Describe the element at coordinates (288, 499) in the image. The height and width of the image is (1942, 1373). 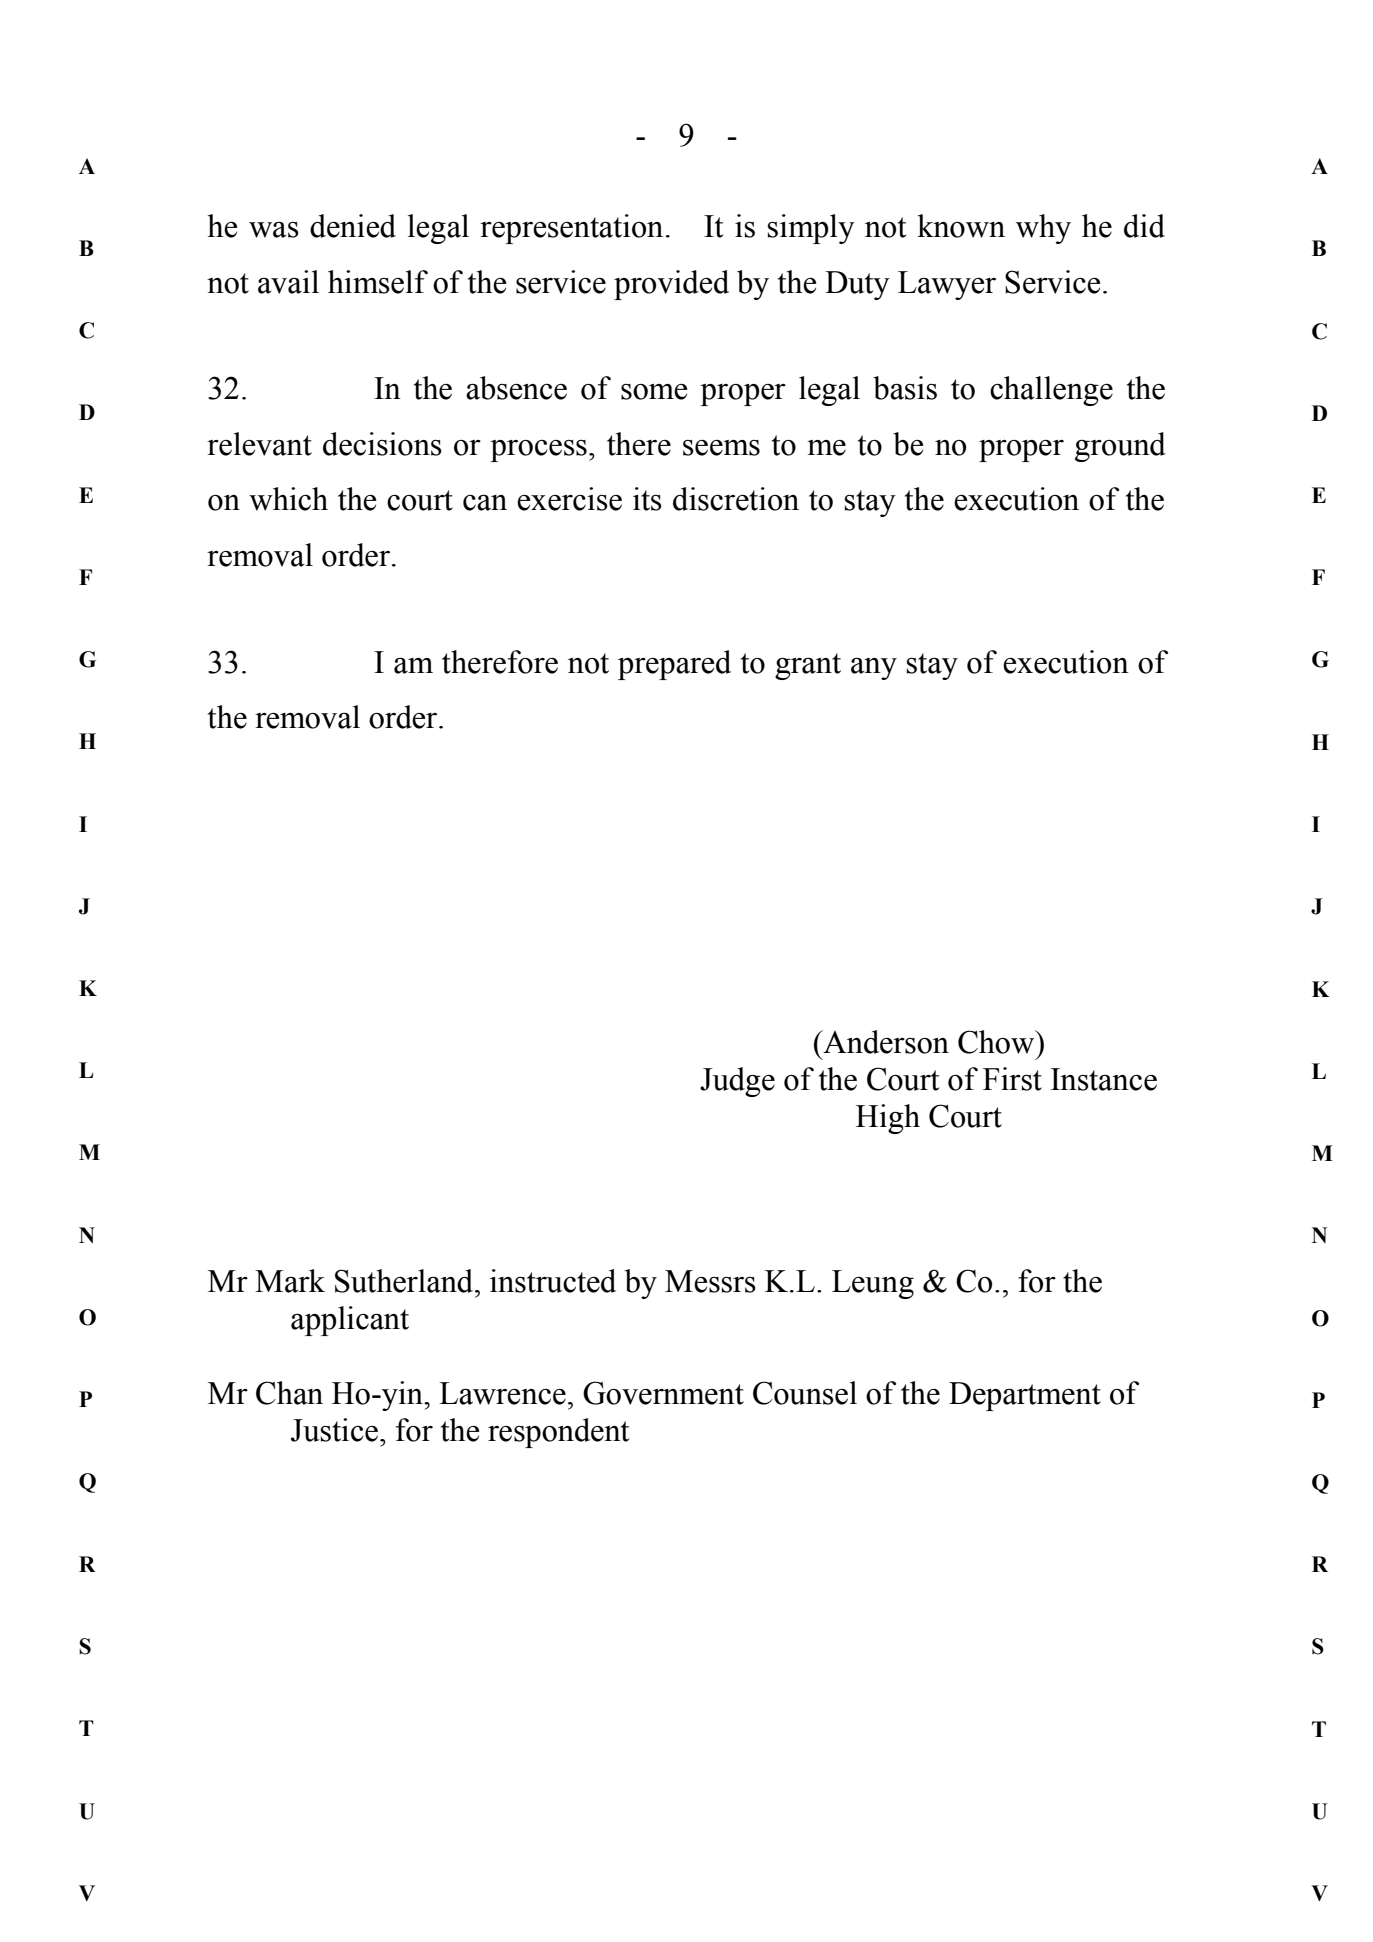
I see `which` at that location.
